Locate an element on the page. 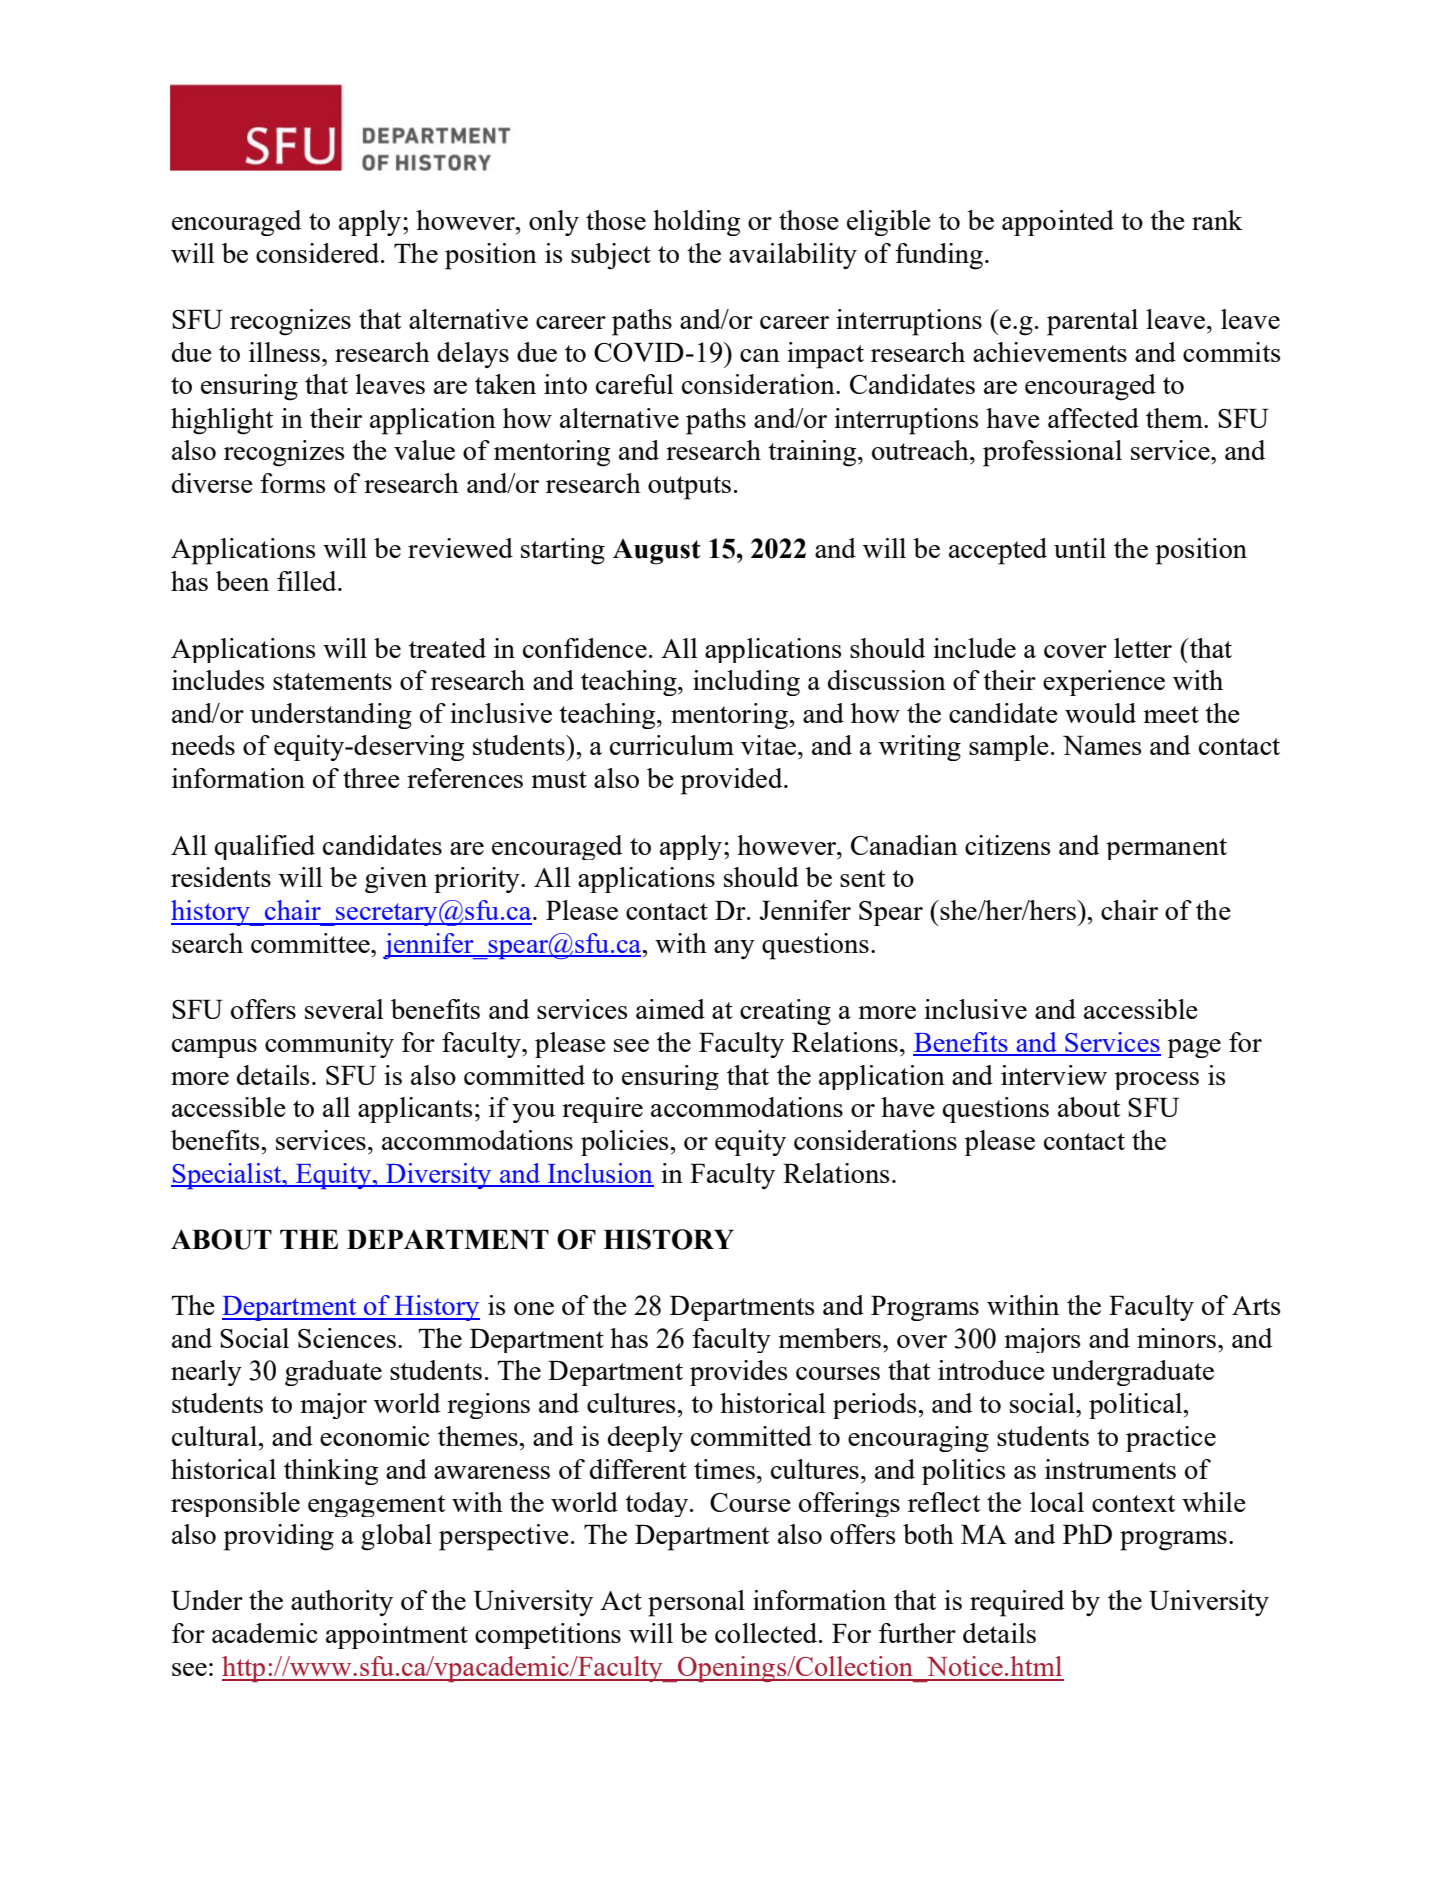  permanent is located at coordinates (1166, 849).
